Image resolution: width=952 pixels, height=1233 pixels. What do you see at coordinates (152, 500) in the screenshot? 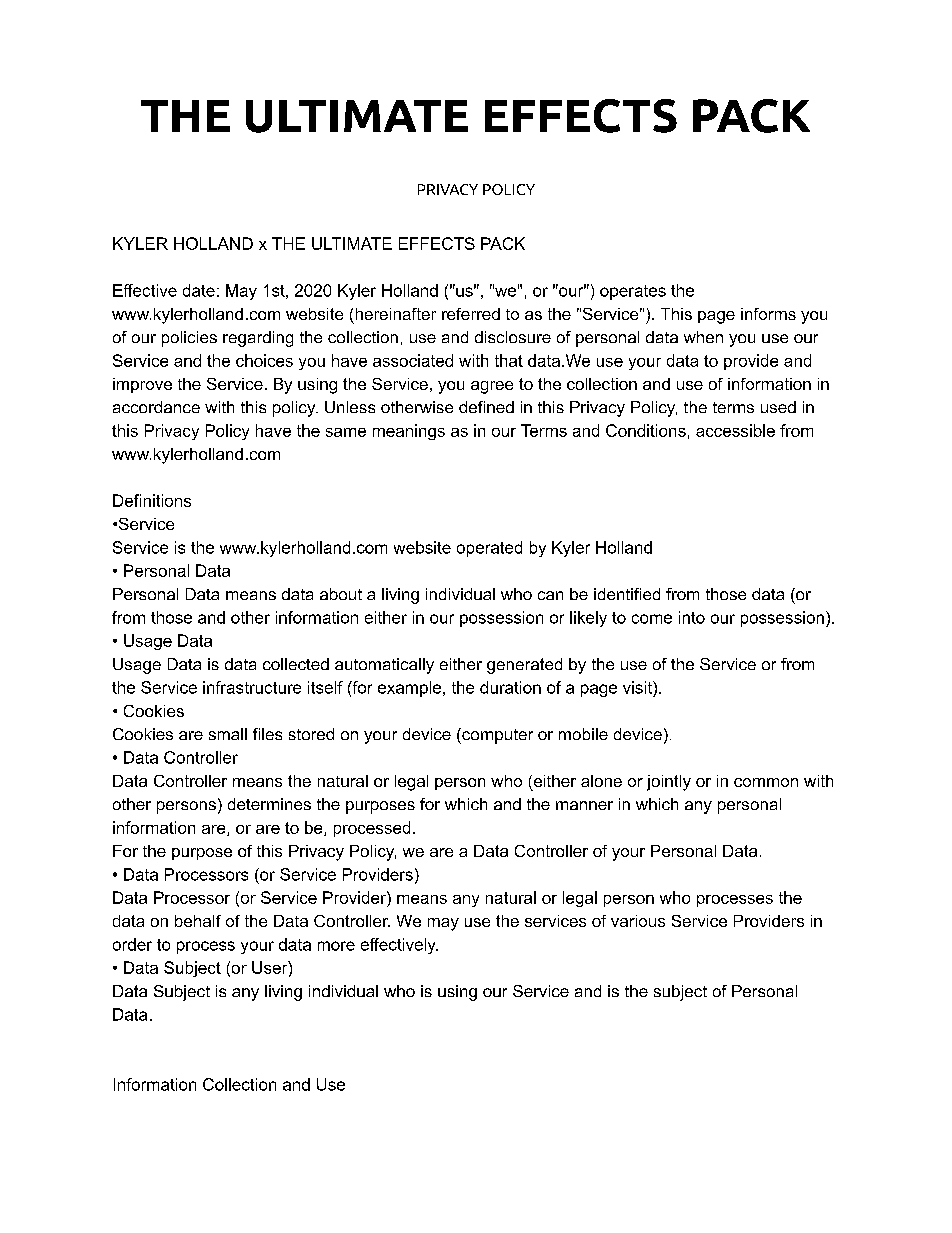
I see `Definitions` at bounding box center [152, 500].
